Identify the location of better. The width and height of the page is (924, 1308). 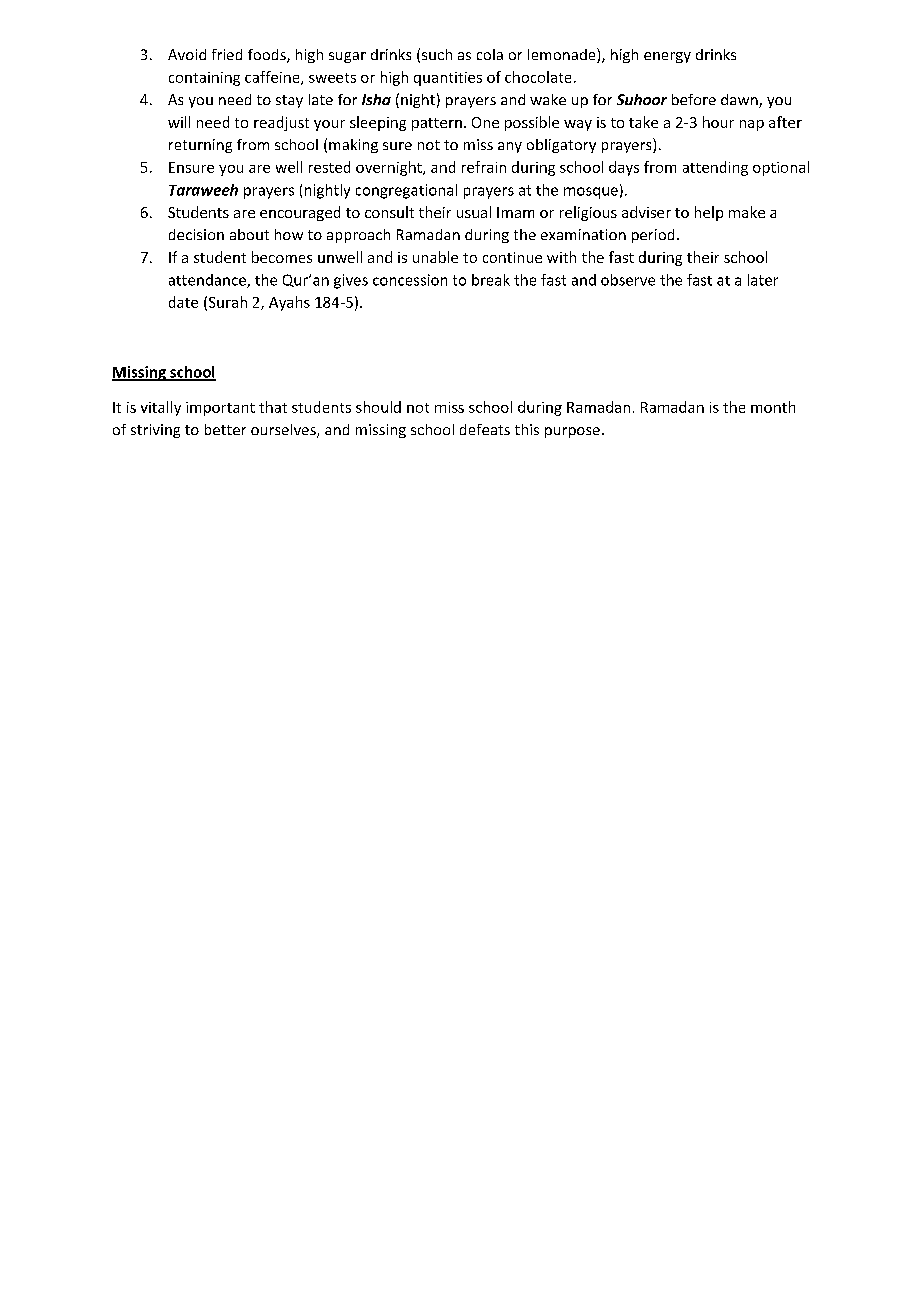
(225, 429).
